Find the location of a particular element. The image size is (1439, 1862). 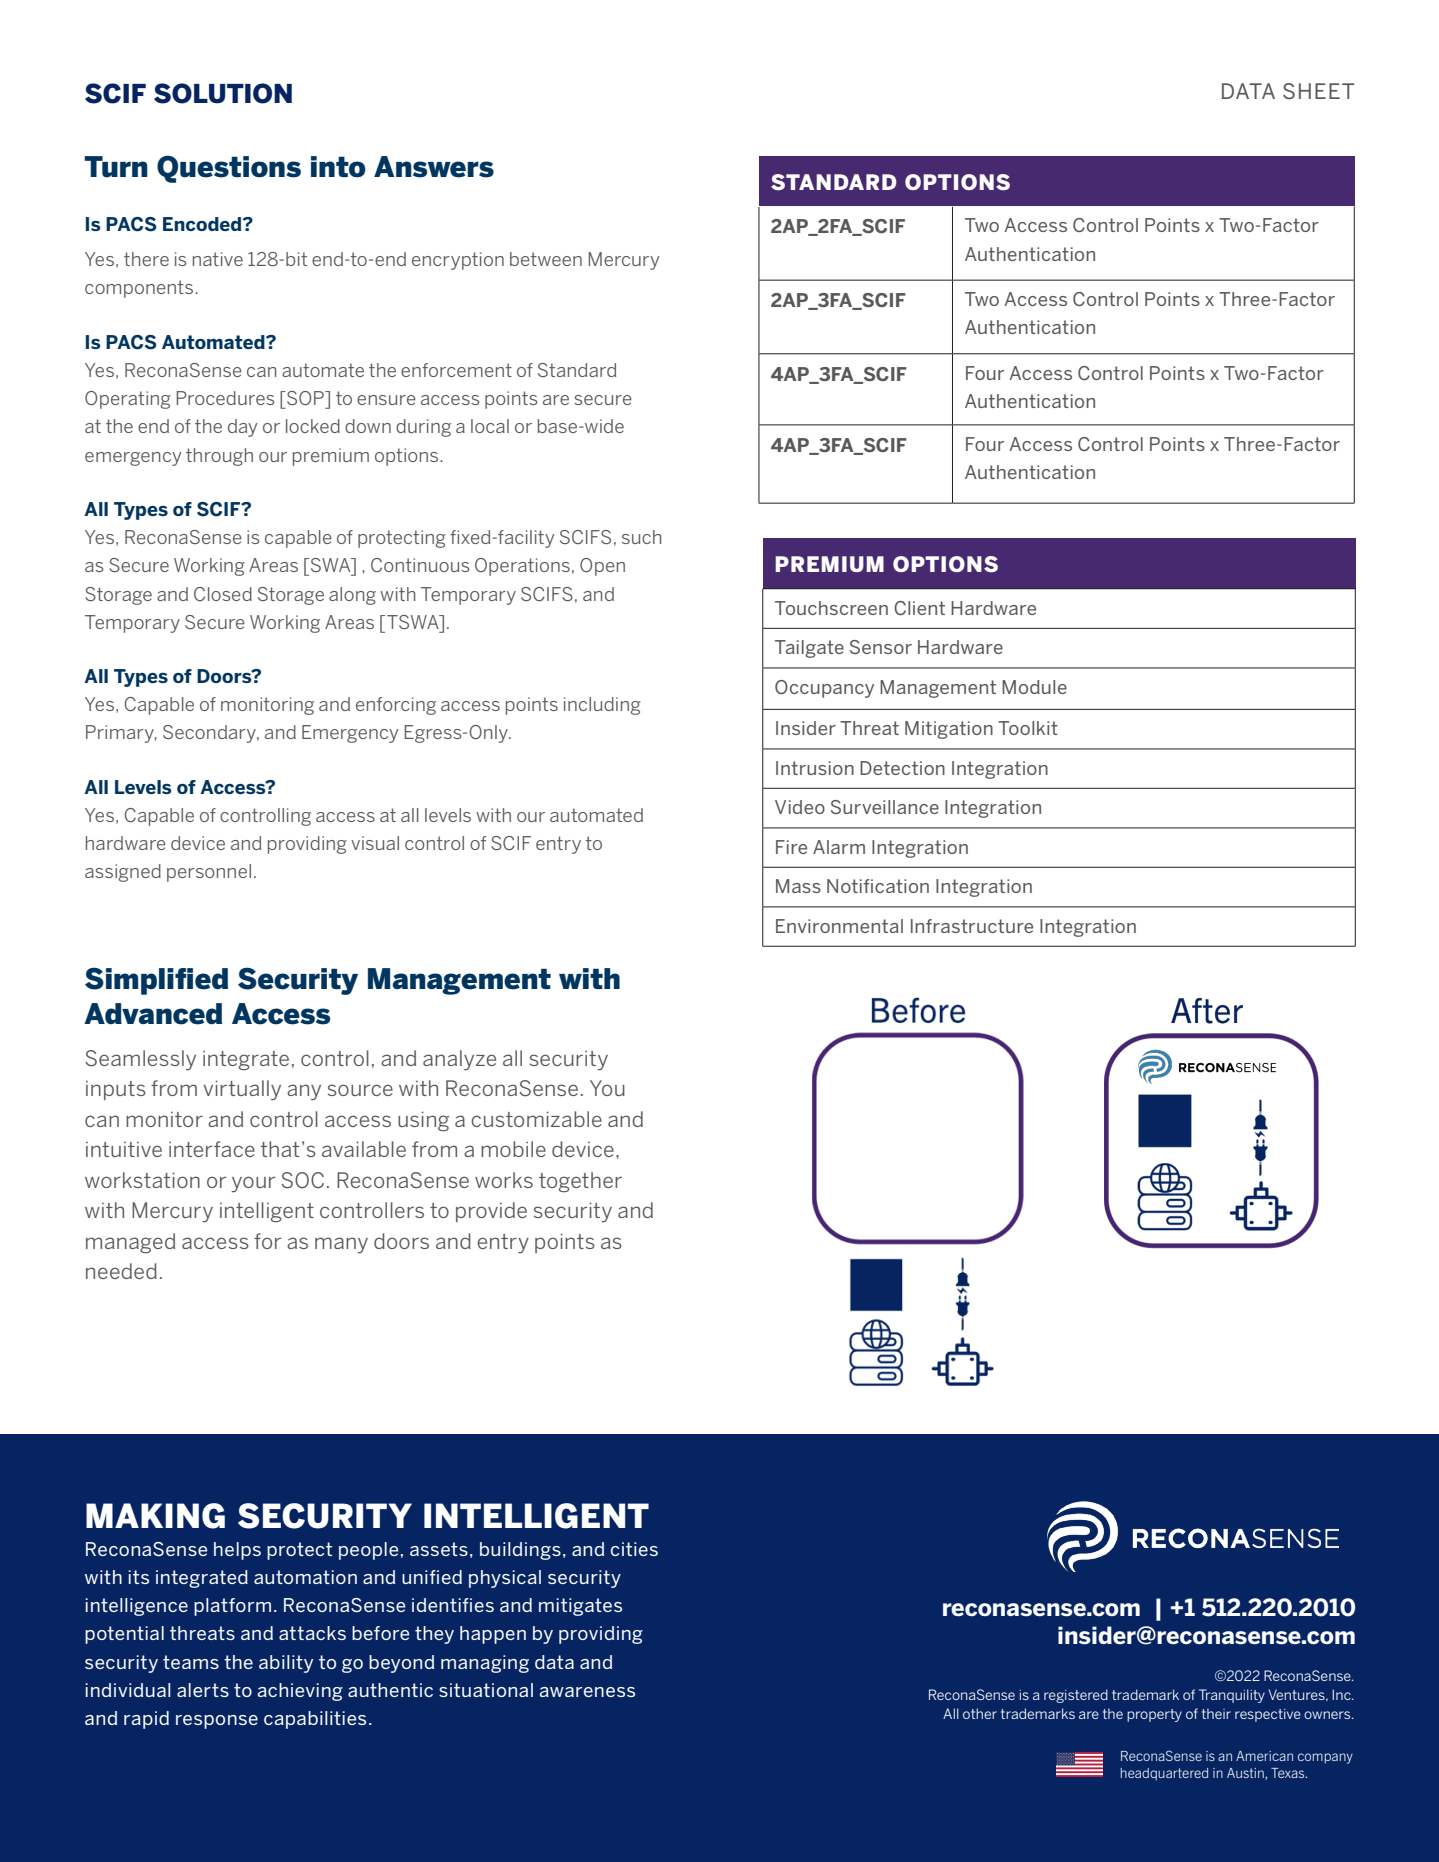

response is located at coordinates (217, 1722).
